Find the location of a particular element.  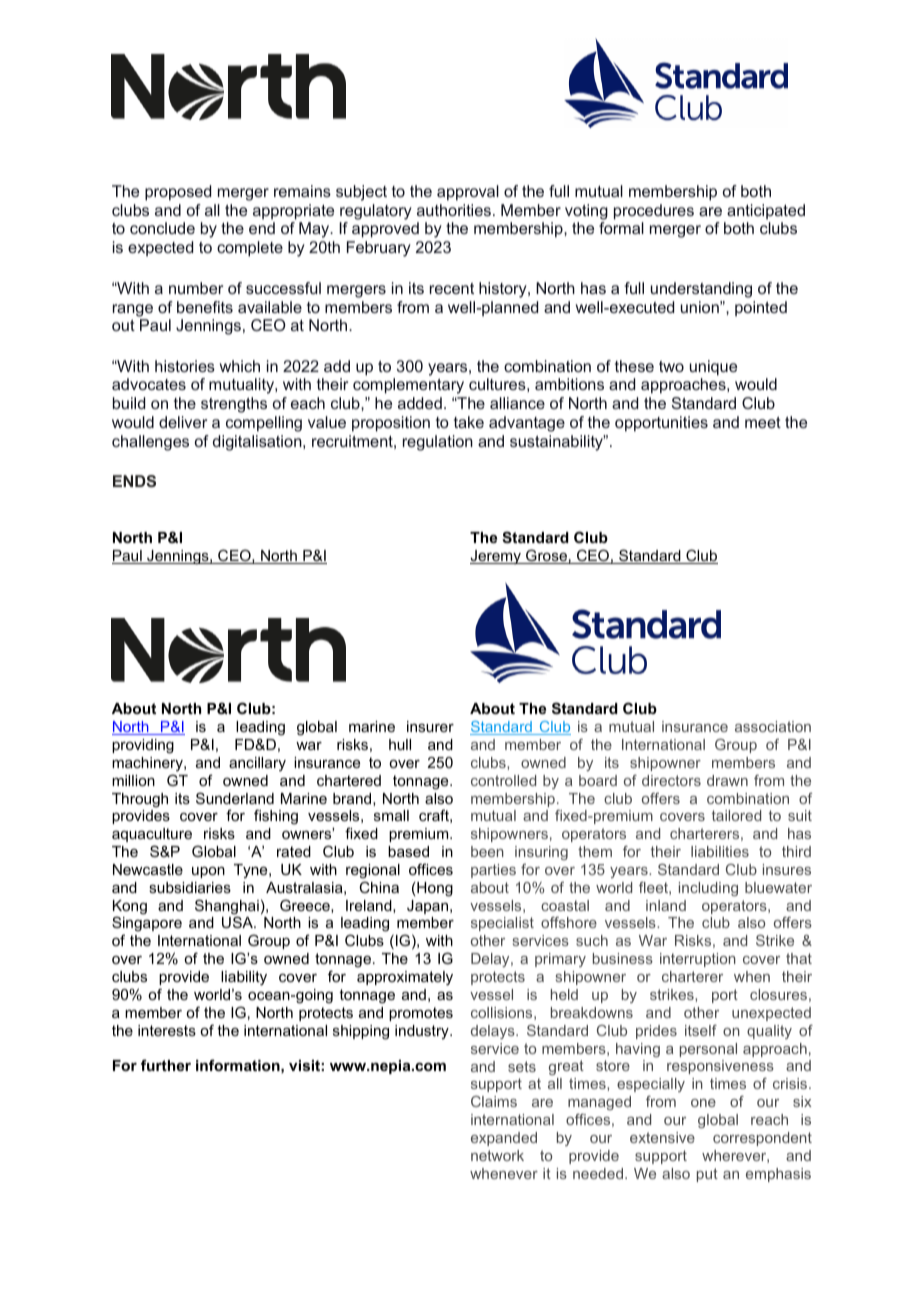

network is located at coordinates (497, 1155).
